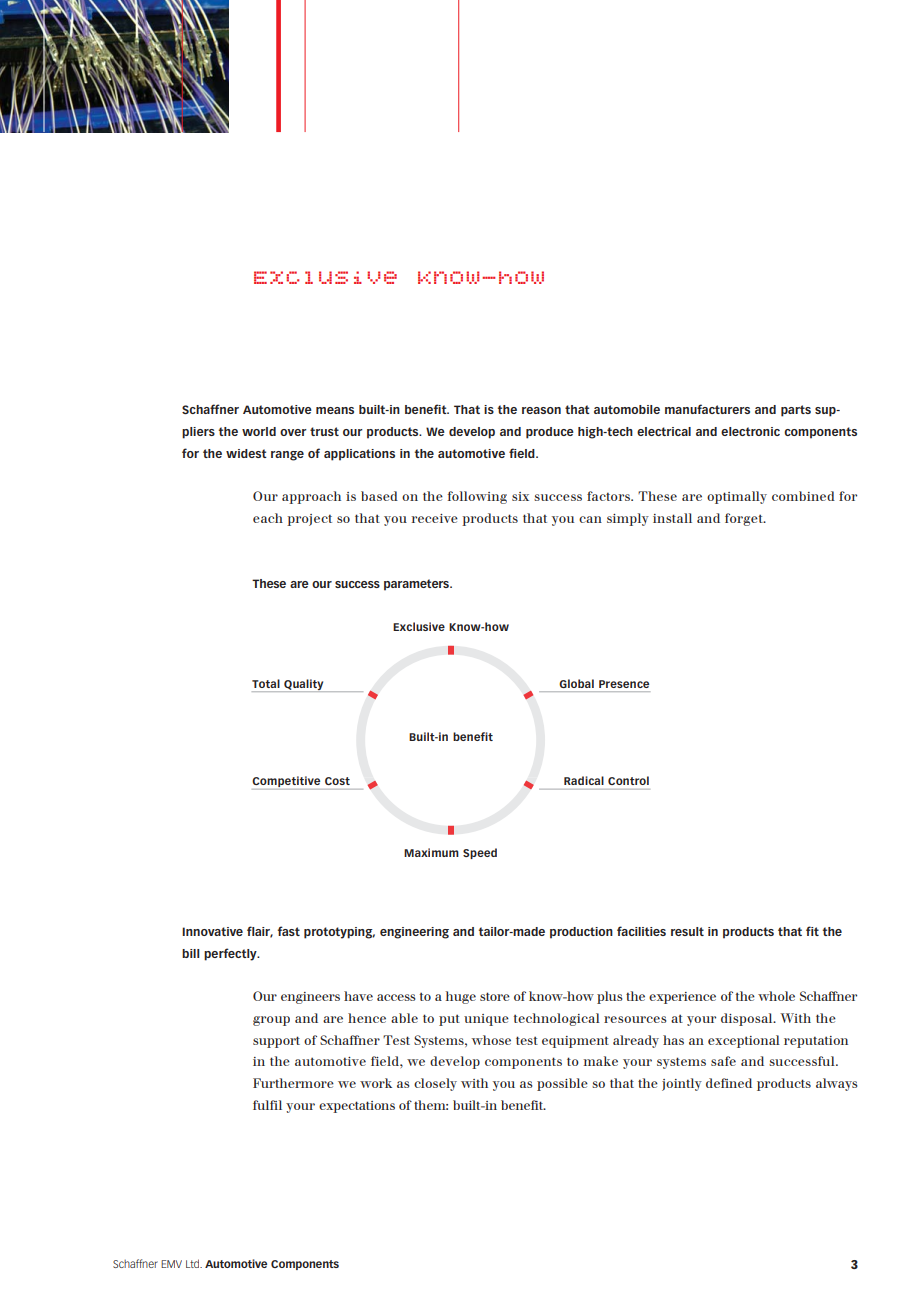  Describe the element at coordinates (550, 433) in the image. I see `produce` at that location.
